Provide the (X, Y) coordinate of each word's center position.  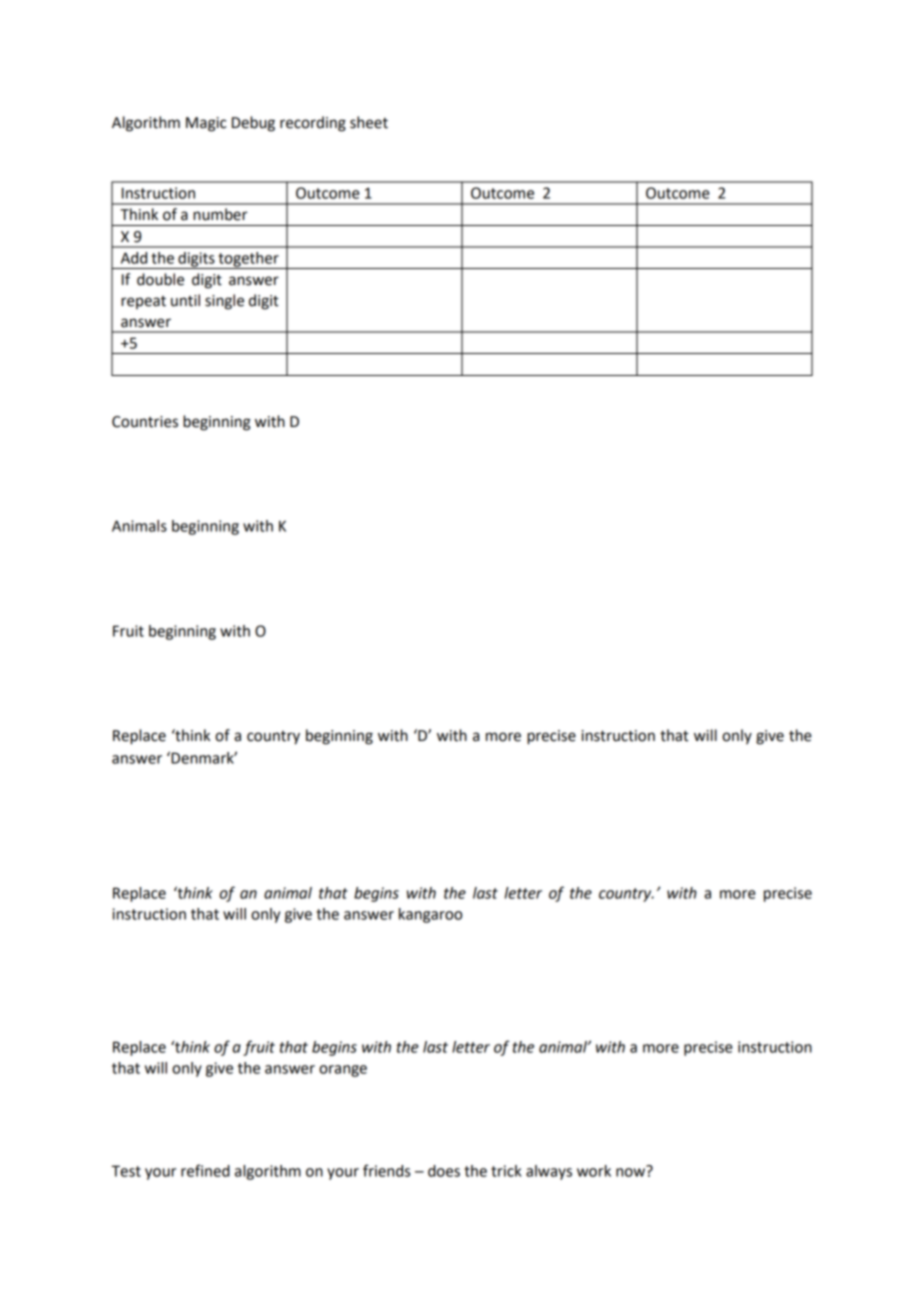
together (248, 260)
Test (126, 1171)
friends (386, 1170)
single (224, 302)
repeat (143, 302)
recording (313, 124)
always (549, 1172)
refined (205, 1170)
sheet (369, 122)
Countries (145, 422)
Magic (206, 124)
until (185, 300)
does (444, 1171)
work (594, 1171)
